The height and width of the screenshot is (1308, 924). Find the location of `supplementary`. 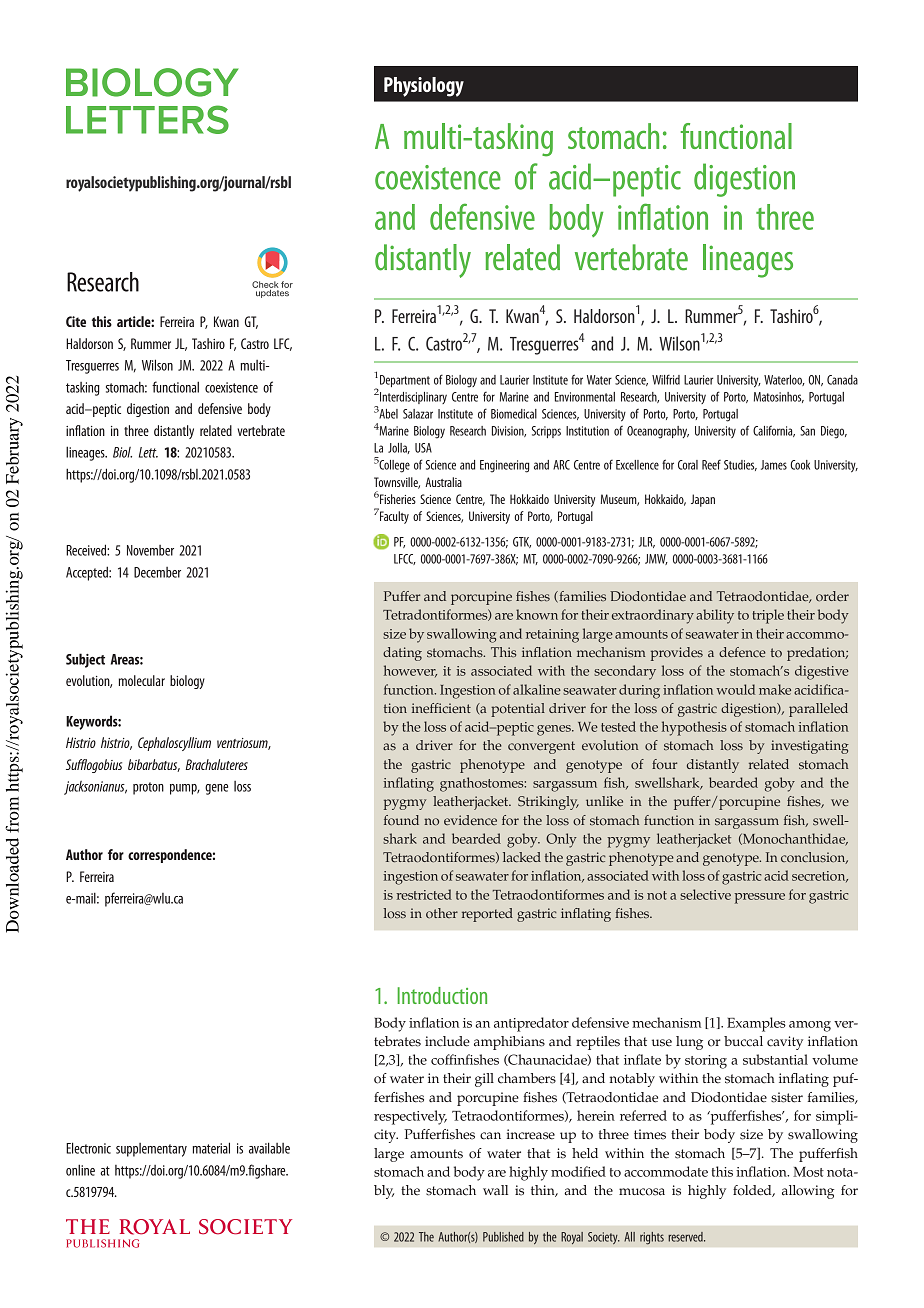

supplementary is located at coordinates (151, 1150).
